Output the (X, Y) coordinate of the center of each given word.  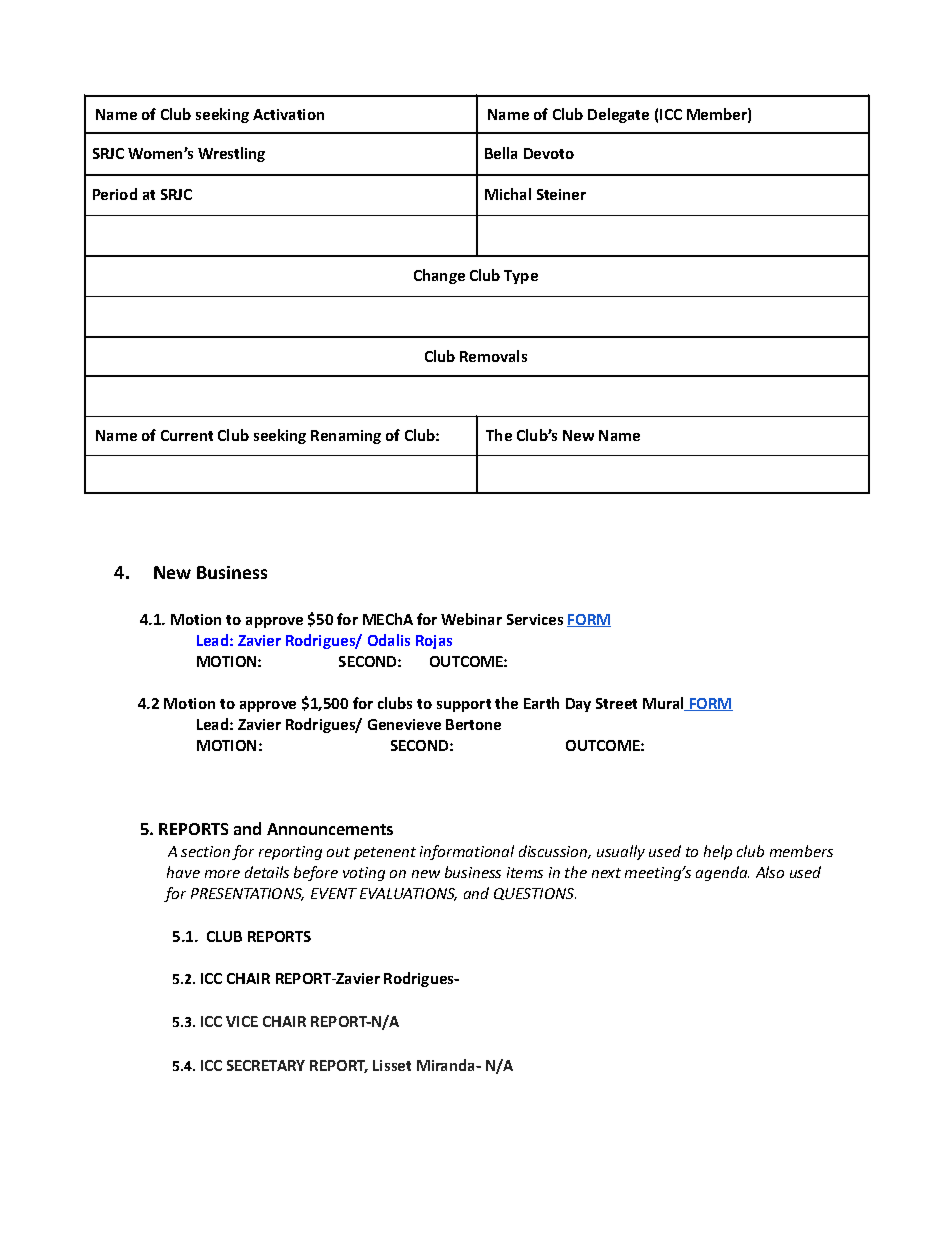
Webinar (471, 619)
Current (187, 435)
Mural (665, 704)
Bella (501, 153)
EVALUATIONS (408, 894)
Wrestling (231, 154)
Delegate (618, 115)
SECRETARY (266, 1065)
